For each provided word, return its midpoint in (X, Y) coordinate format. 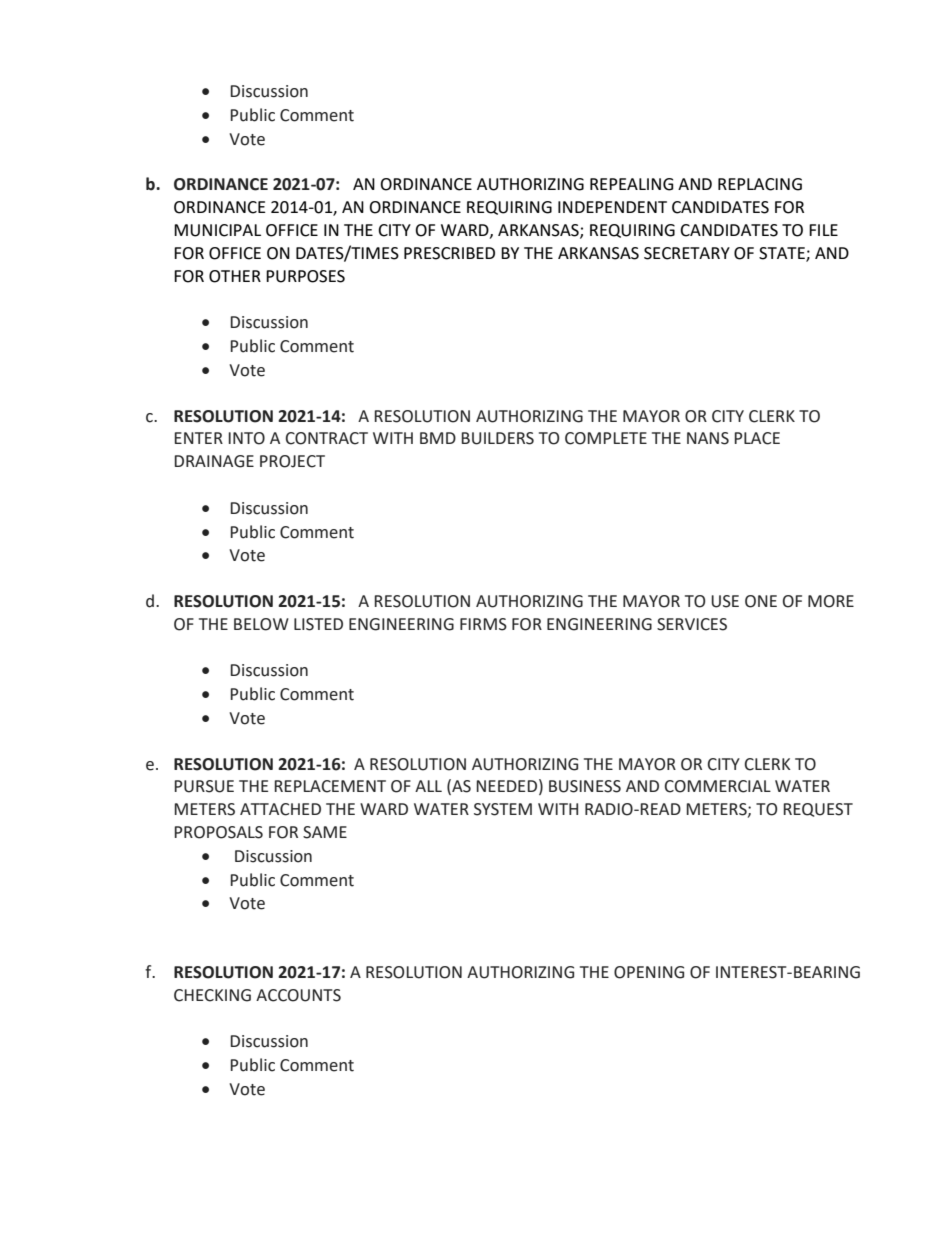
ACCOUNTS (298, 995)
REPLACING (760, 184)
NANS (708, 438)
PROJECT (292, 461)
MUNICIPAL (217, 230)
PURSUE (204, 786)
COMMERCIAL (718, 786)
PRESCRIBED (449, 253)
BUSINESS (585, 786)
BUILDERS (497, 438)
